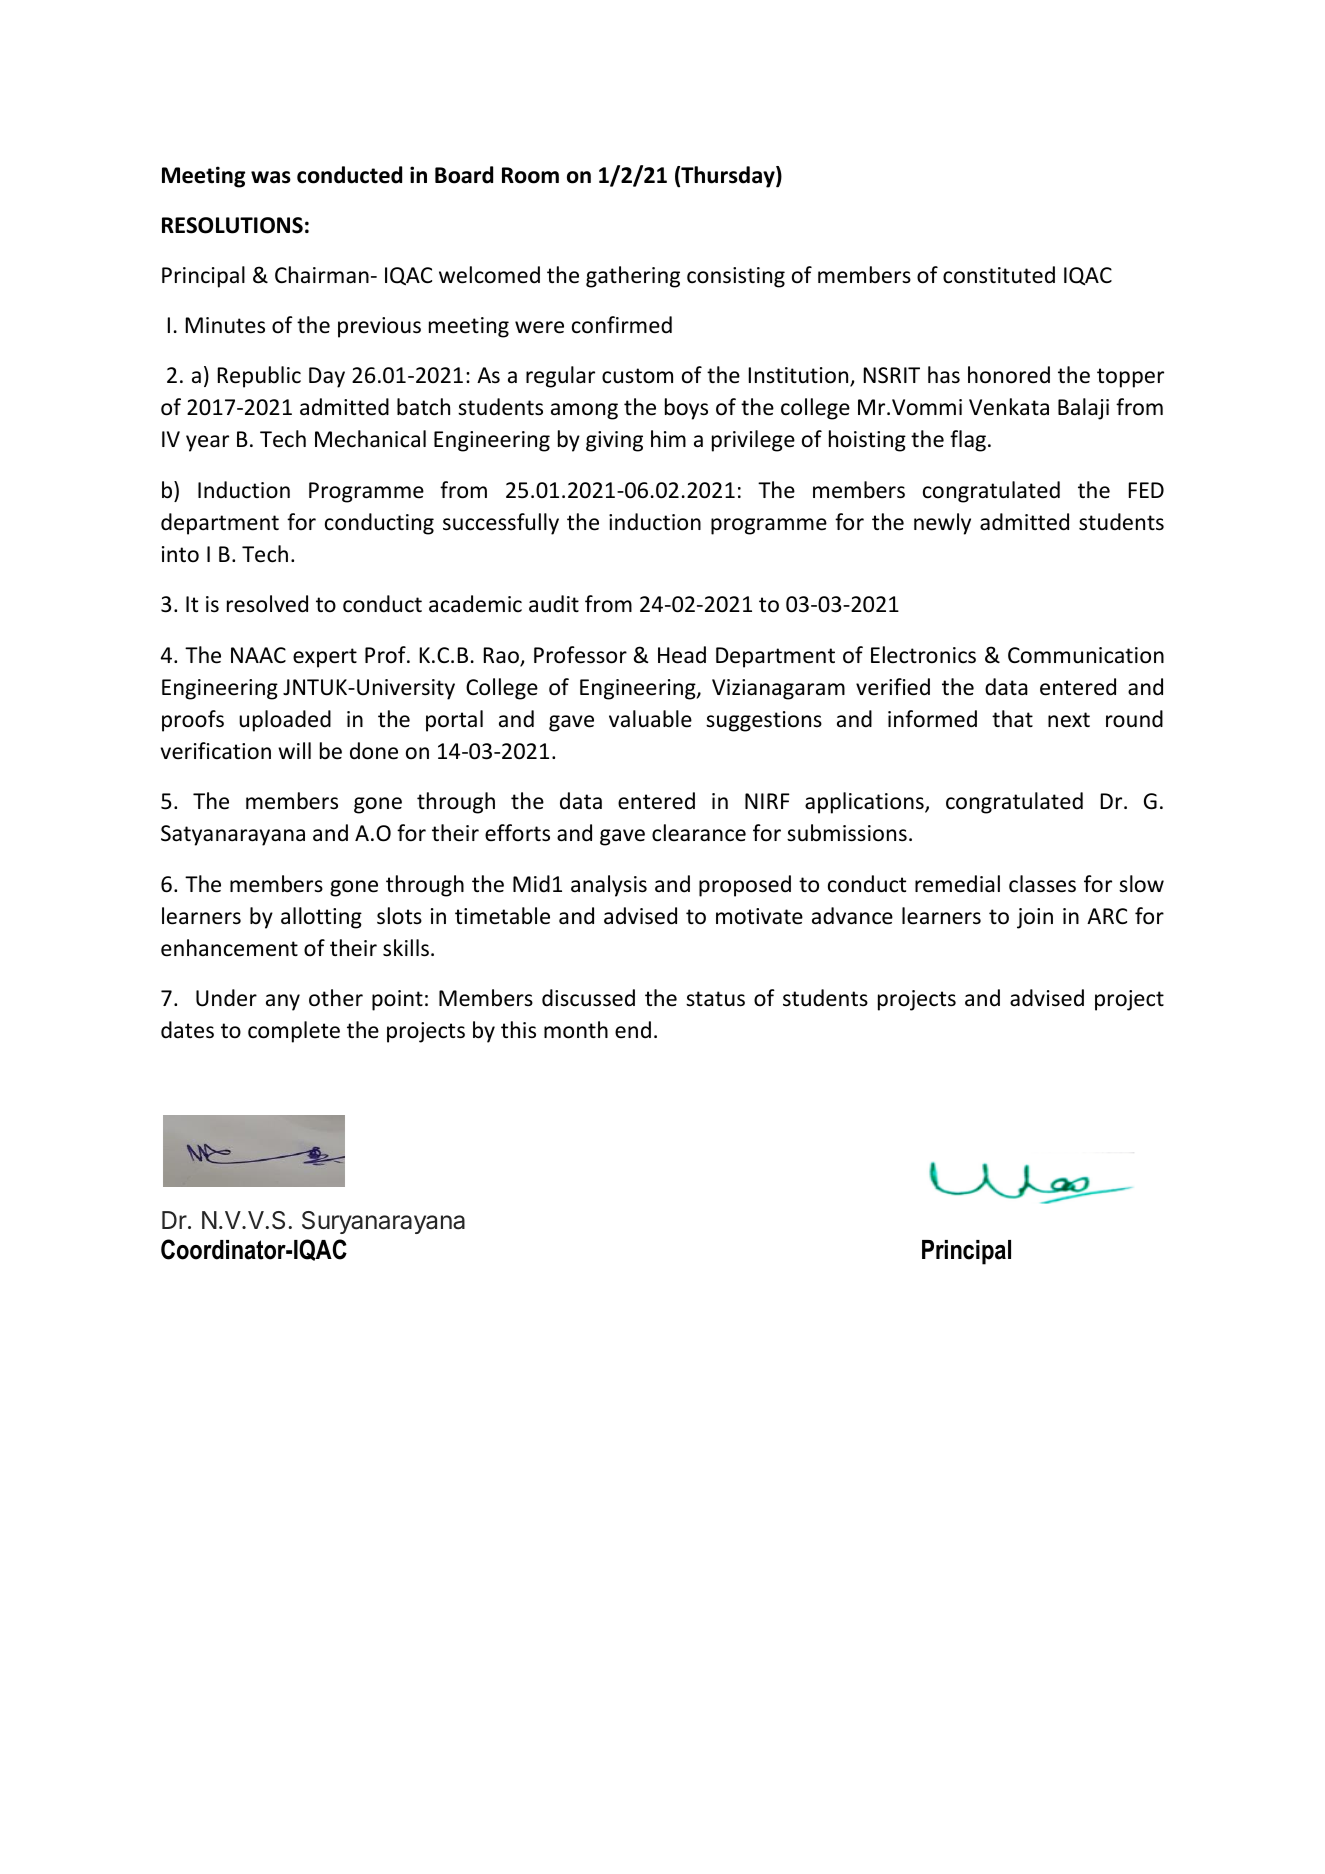  What do you see at coordinates (1086, 655) in the page?
I see `Communication` at bounding box center [1086, 655].
